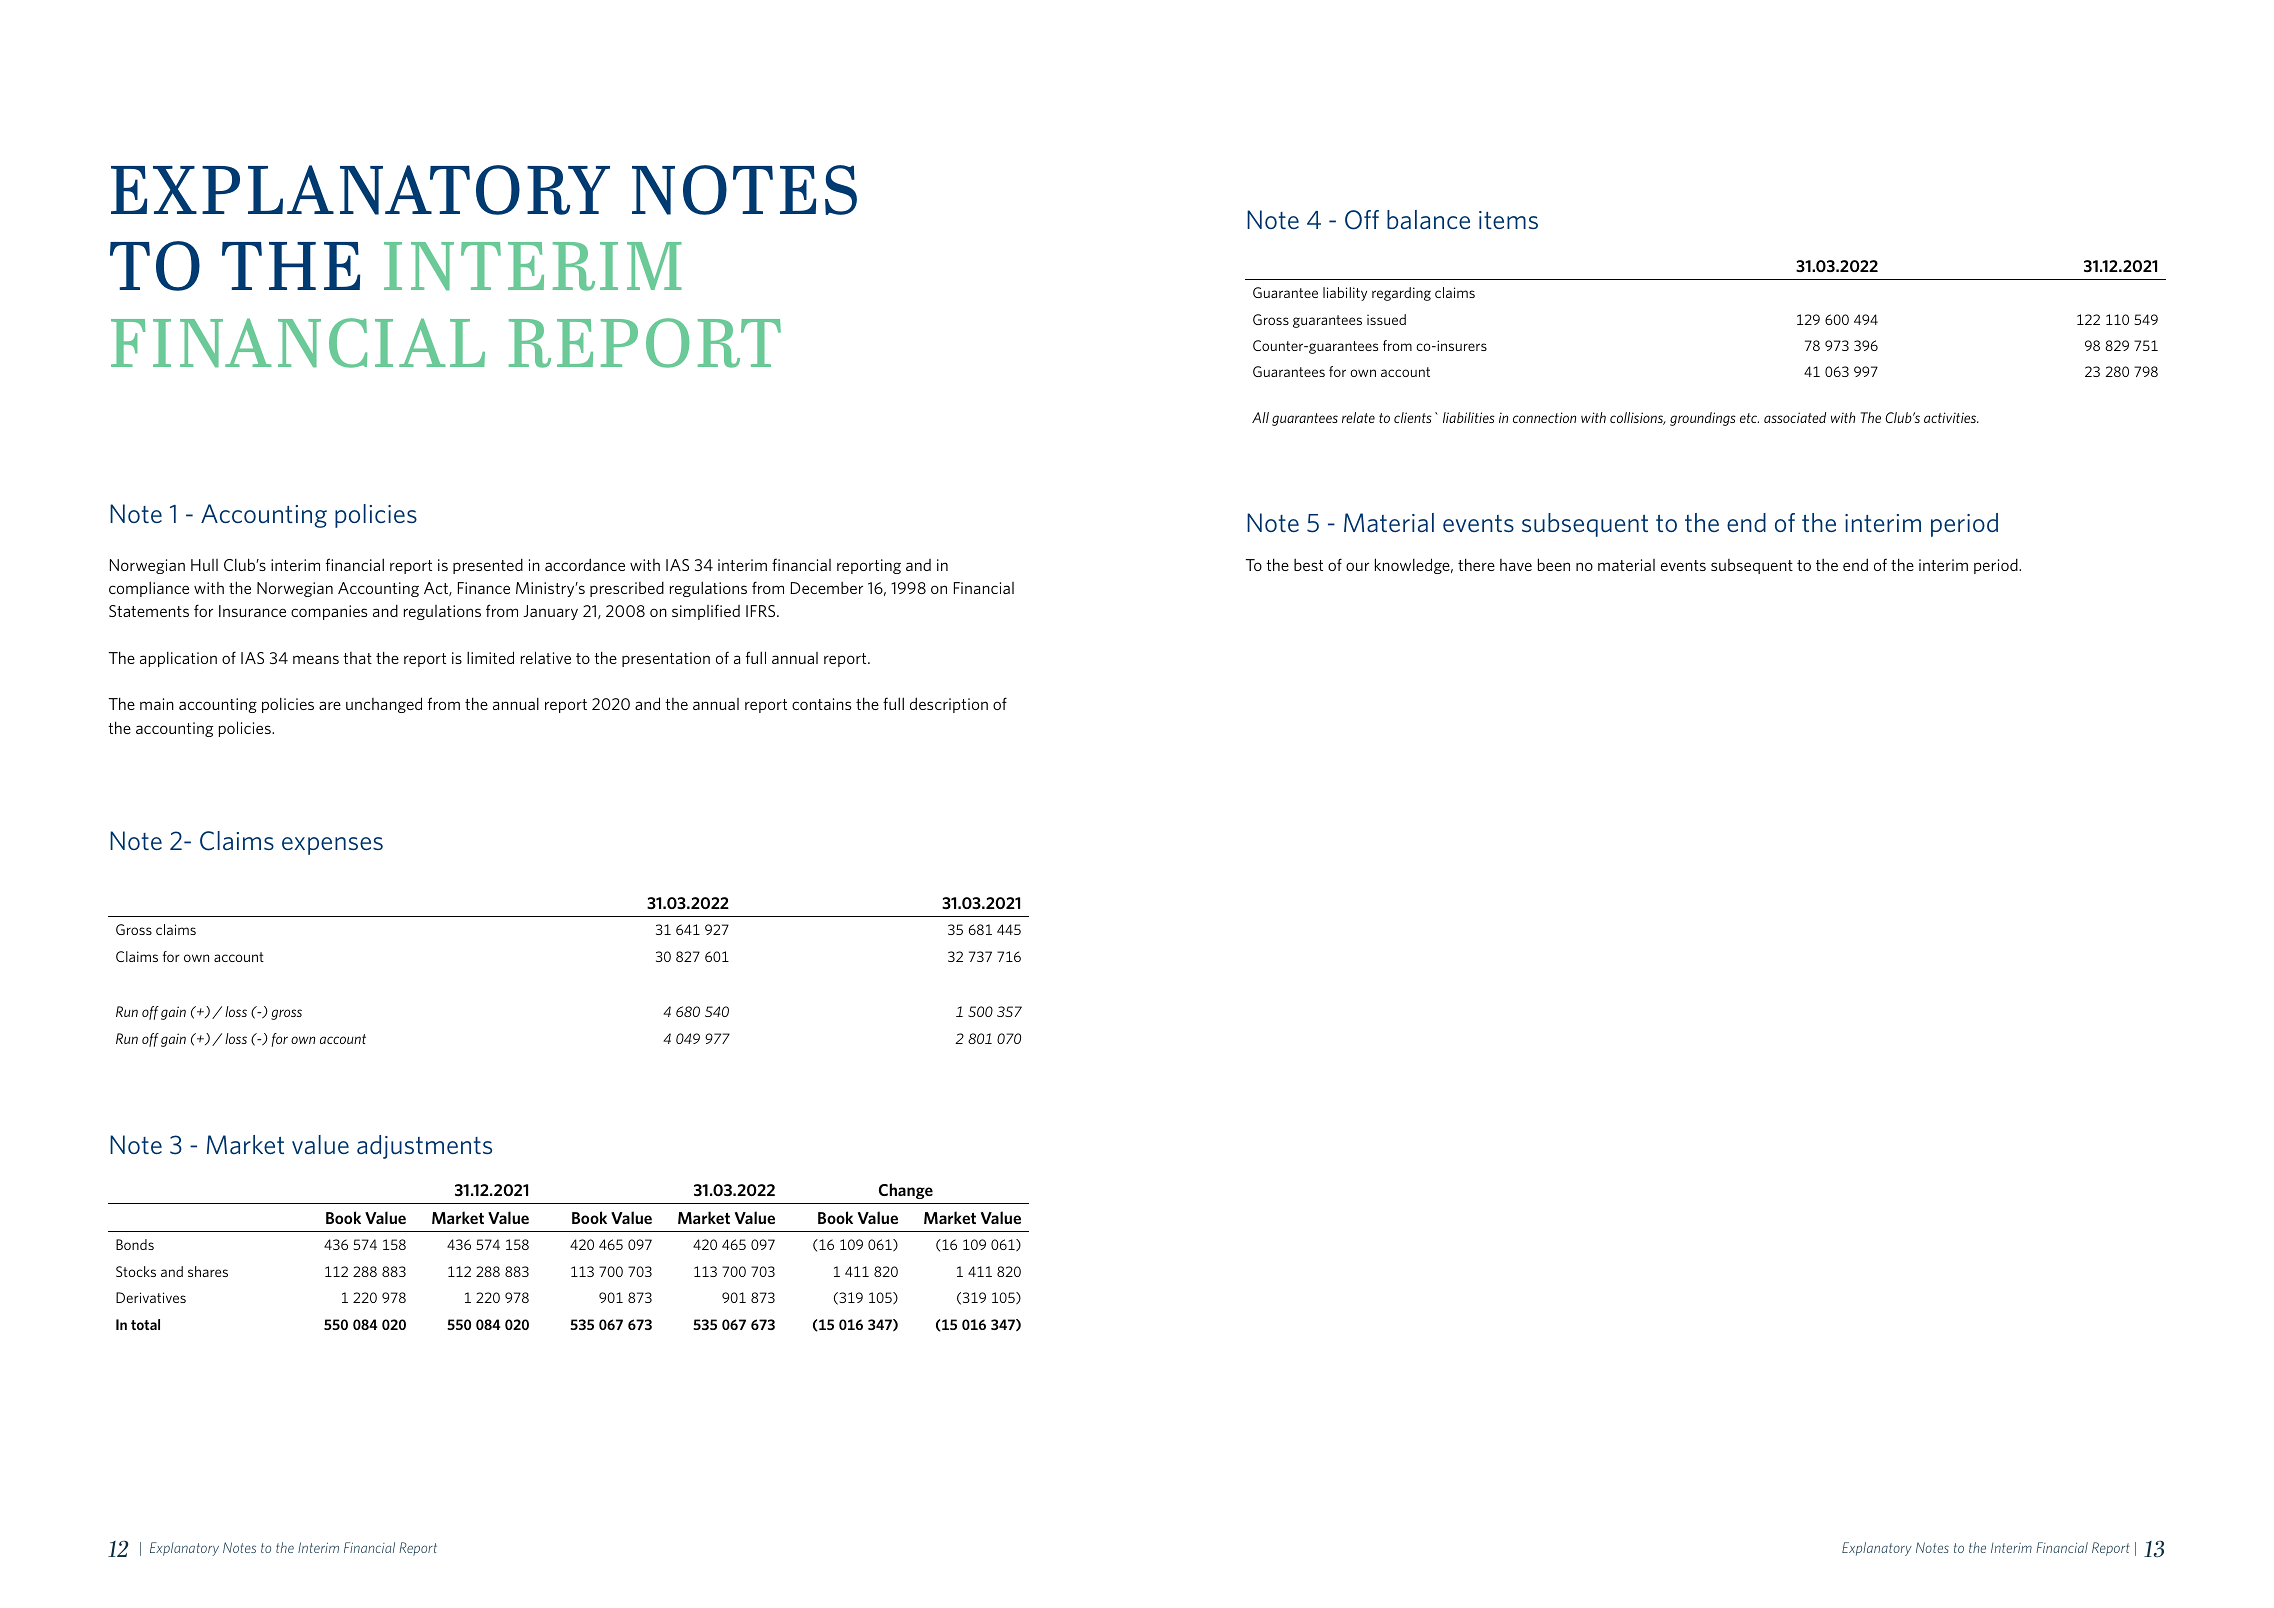 The height and width of the screenshot is (1608, 2274). What do you see at coordinates (424, 1147) in the screenshot?
I see `adjustments` at bounding box center [424, 1147].
